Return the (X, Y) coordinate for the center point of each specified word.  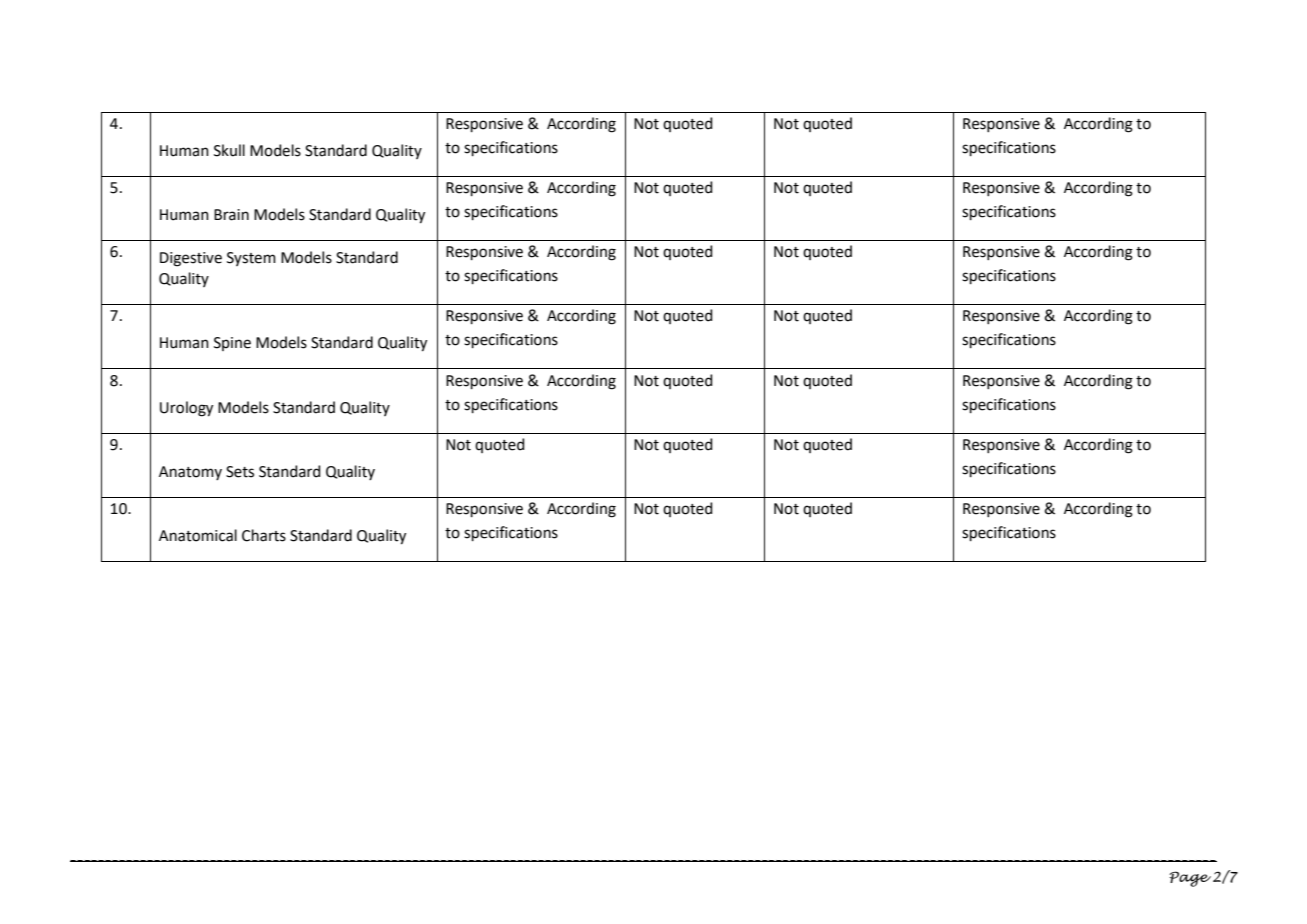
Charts (264, 535)
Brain (231, 215)
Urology (186, 409)
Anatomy (190, 473)
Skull (229, 150)
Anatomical (198, 535)
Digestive (191, 259)
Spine (232, 344)
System (251, 259)
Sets (240, 472)
